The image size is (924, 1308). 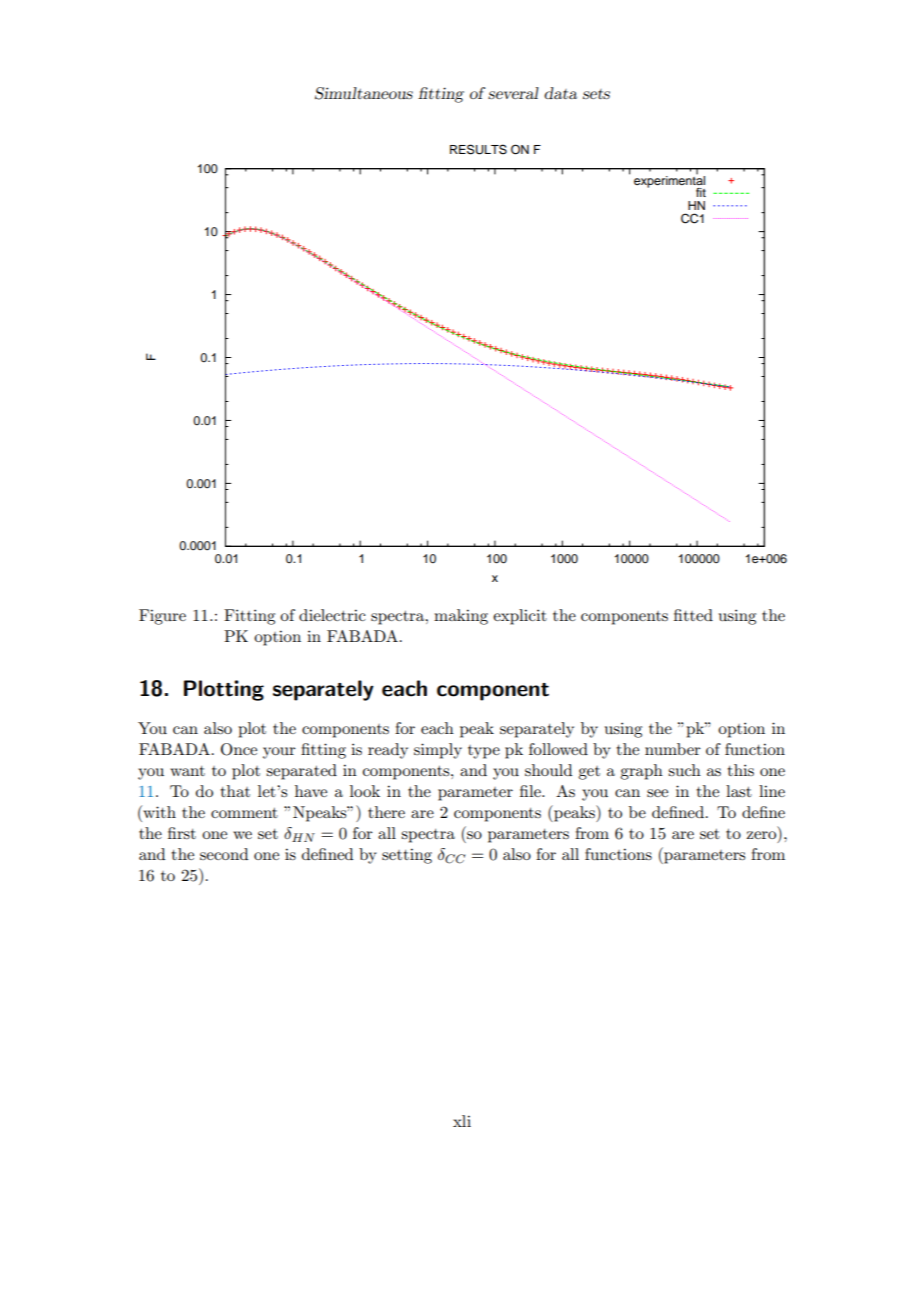 What do you see at coordinates (596, 94) in the screenshot?
I see `sets` at bounding box center [596, 94].
